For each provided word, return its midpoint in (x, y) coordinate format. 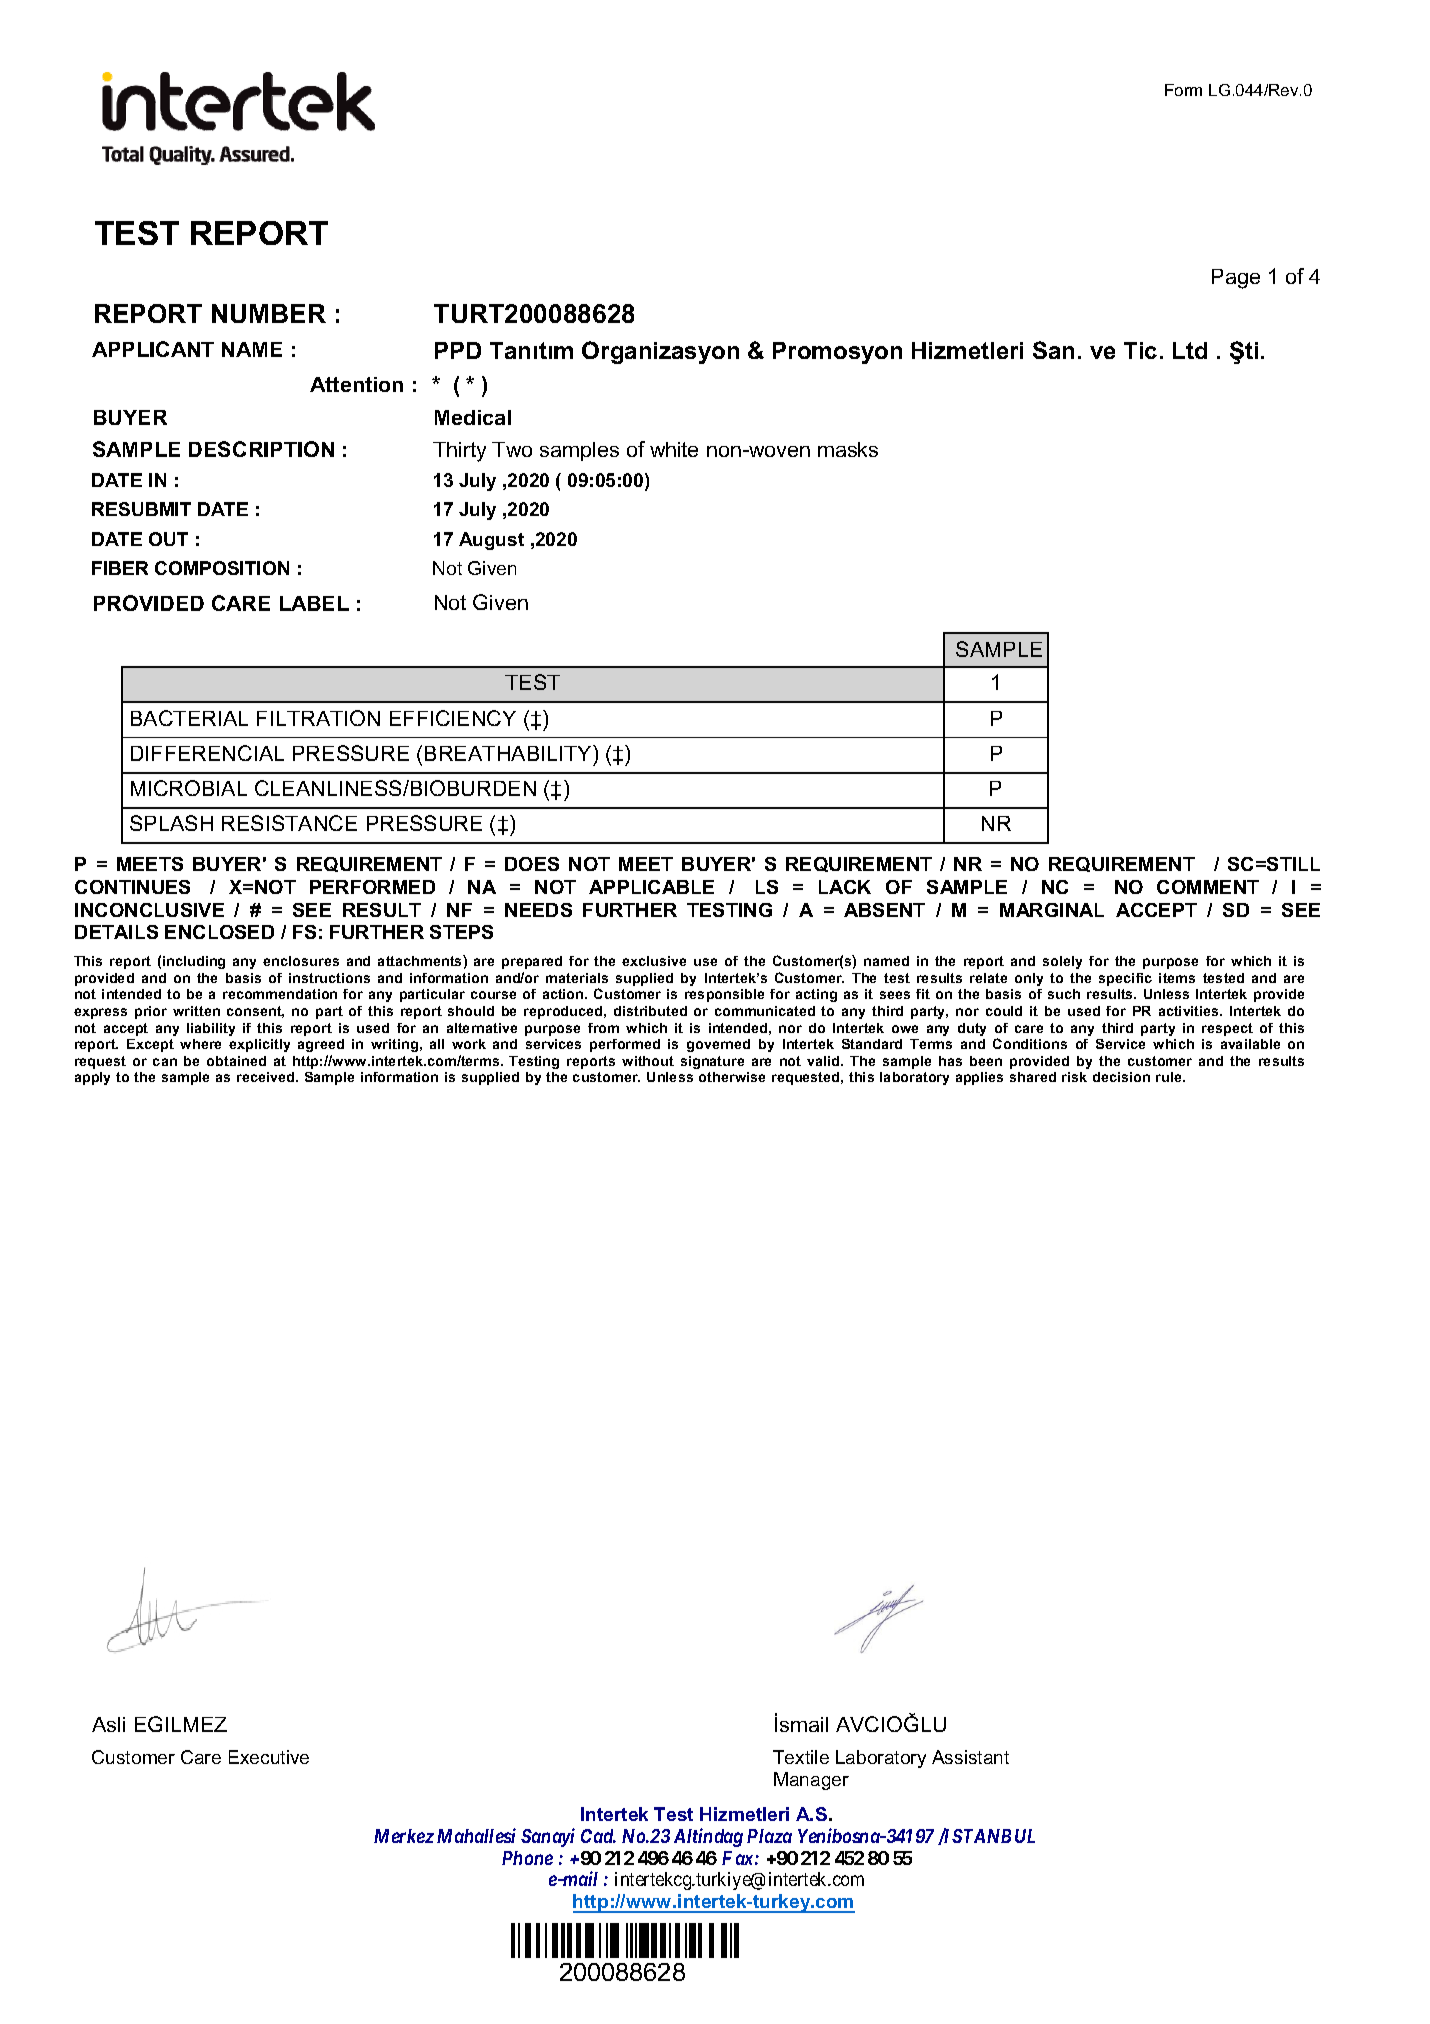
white (674, 449)
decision (1121, 1077)
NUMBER (269, 313)
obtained (236, 1061)
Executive (269, 1757)
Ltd (1190, 350)
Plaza (769, 1836)
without (648, 1061)
